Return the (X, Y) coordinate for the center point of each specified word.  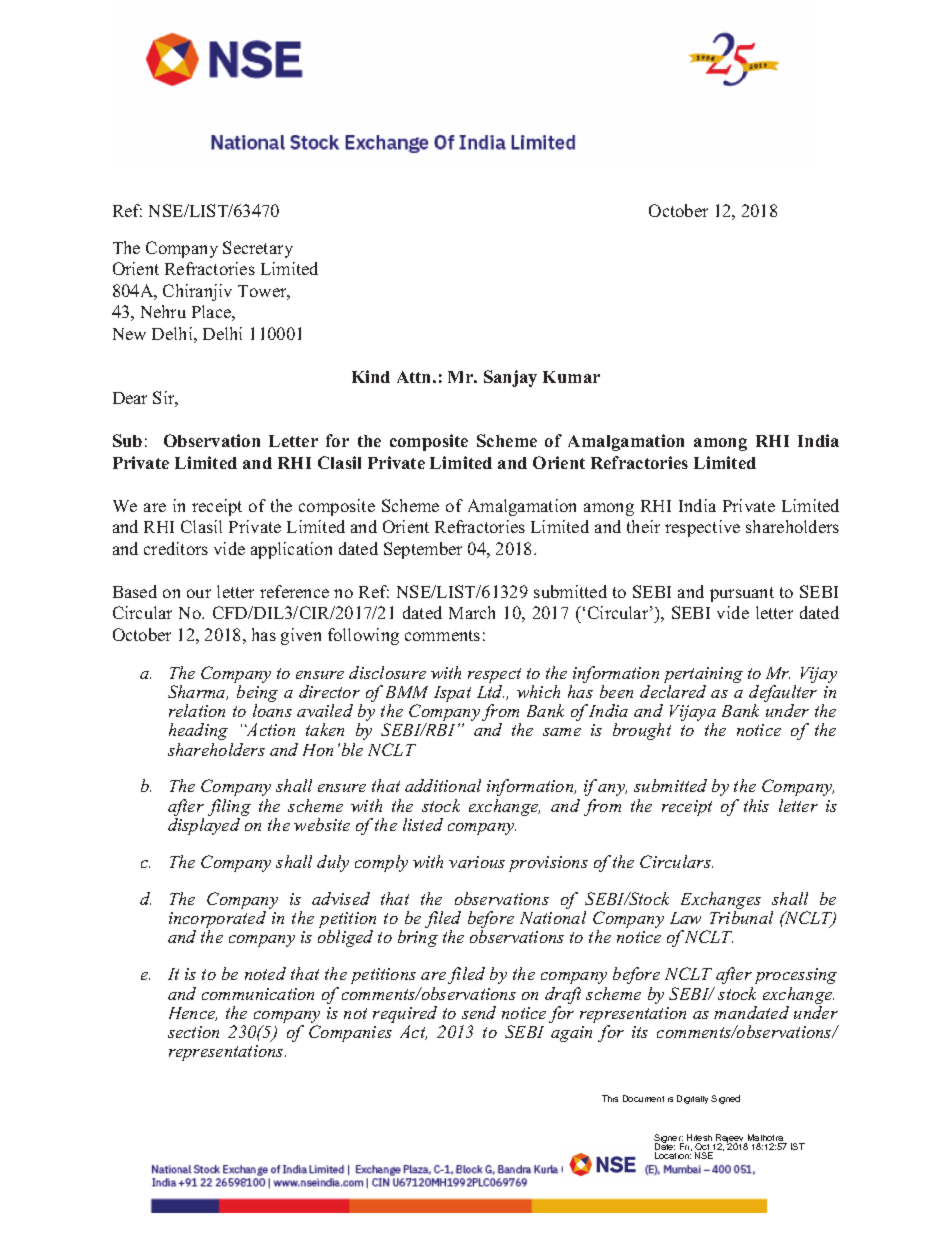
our (199, 593)
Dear (130, 398)
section (193, 1032)
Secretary (258, 249)
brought (642, 731)
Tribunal (741, 917)
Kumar (571, 377)
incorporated (217, 921)
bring (418, 938)
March (472, 612)
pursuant (742, 594)
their (643, 526)
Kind (371, 376)
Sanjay (510, 378)
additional (443, 785)
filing (229, 809)
